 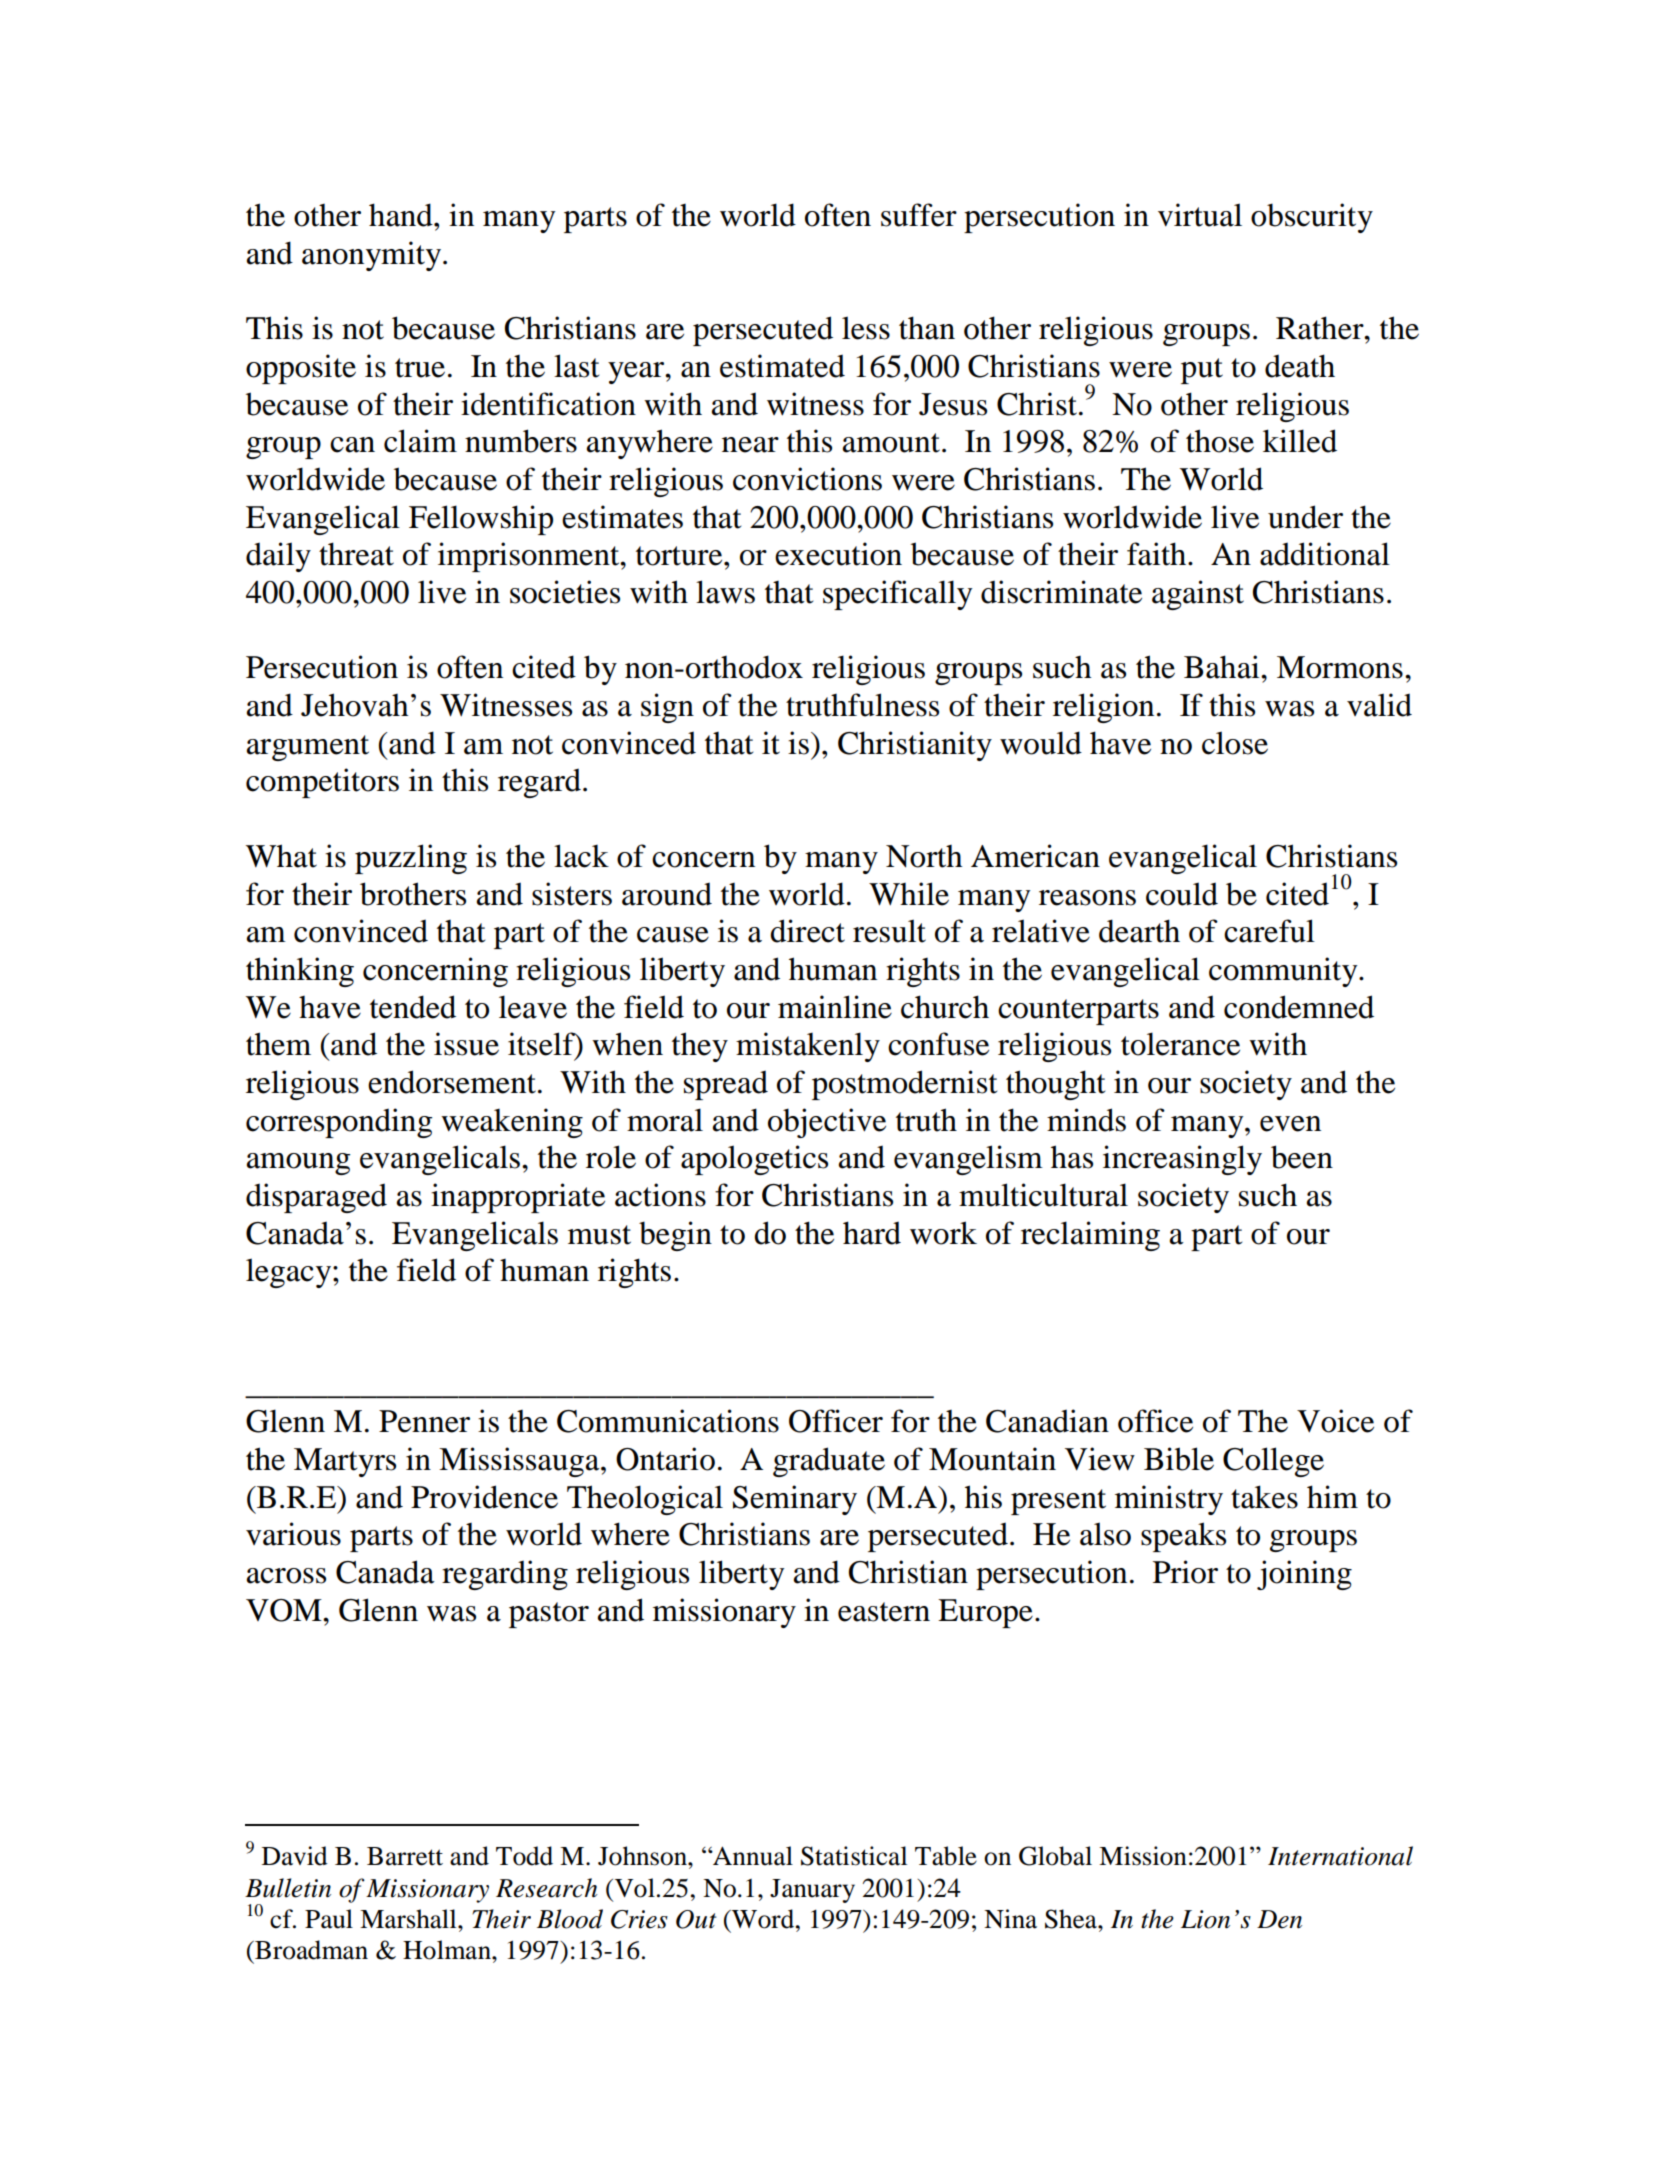 What do you see at coordinates (1340, 1856) in the image?
I see `International` at bounding box center [1340, 1856].
